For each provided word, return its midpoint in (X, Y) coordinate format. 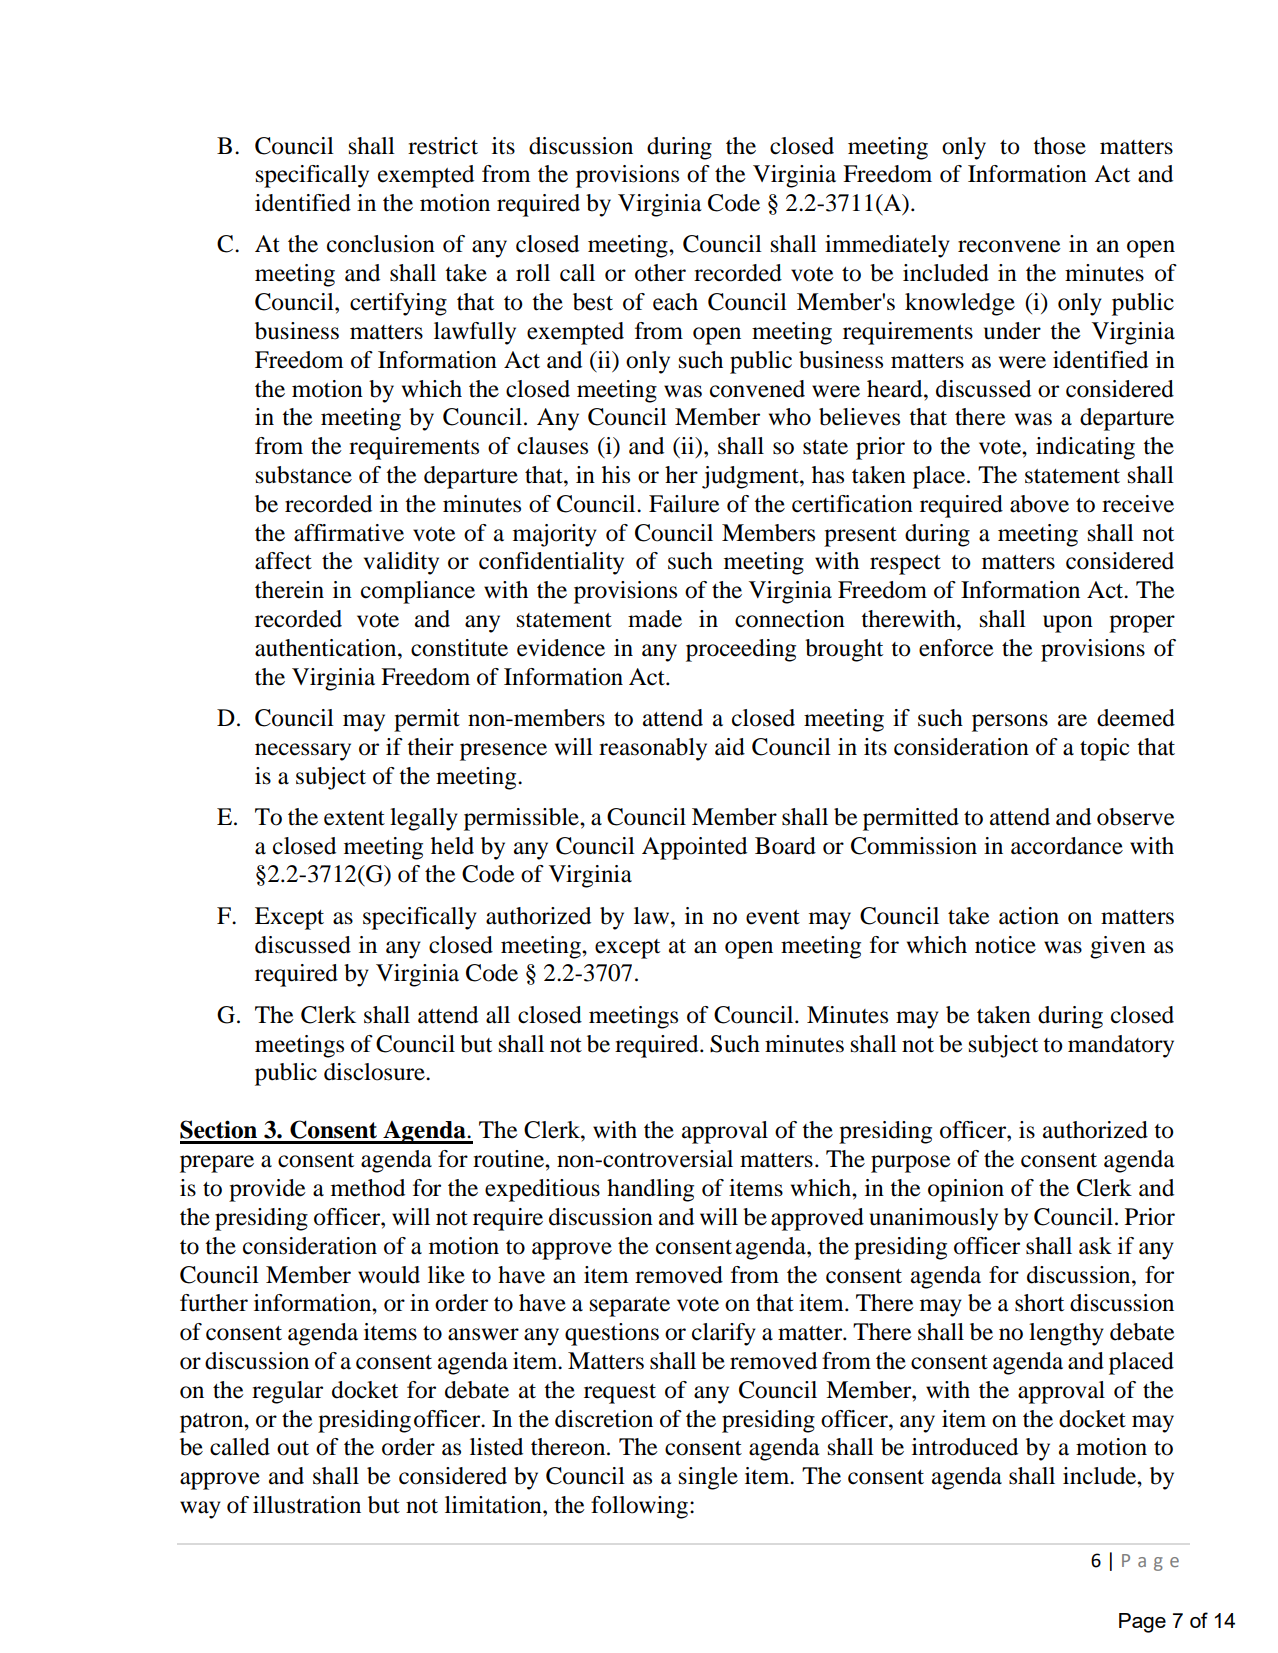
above (1039, 504)
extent (354, 818)
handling (650, 1190)
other (660, 273)
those (1059, 146)
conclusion (381, 244)
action (1029, 916)
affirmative (349, 533)
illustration (307, 1505)
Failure (684, 504)
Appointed (694, 848)
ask (1095, 1246)
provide (267, 1190)
